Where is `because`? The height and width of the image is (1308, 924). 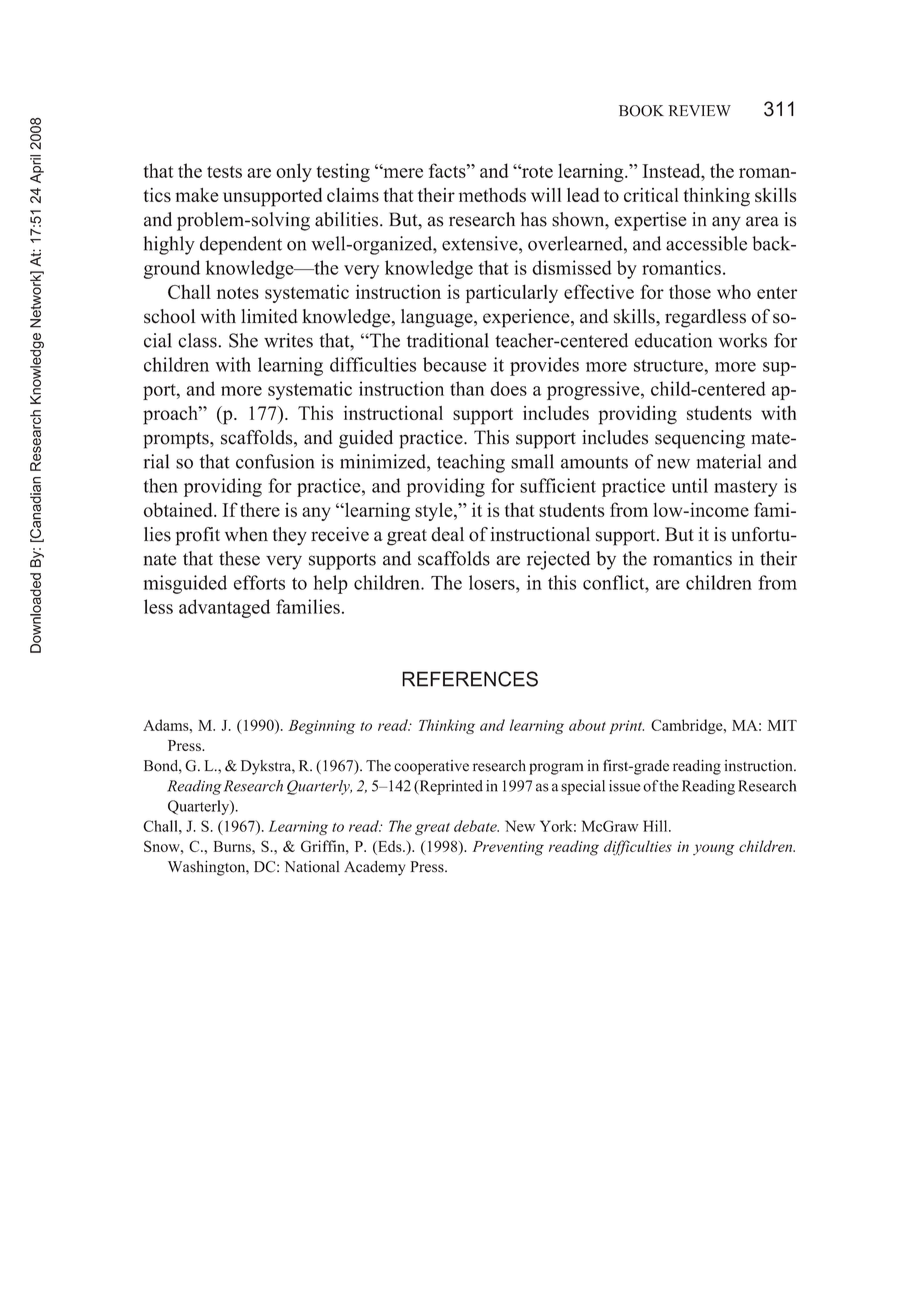 because is located at coordinates (454, 364).
